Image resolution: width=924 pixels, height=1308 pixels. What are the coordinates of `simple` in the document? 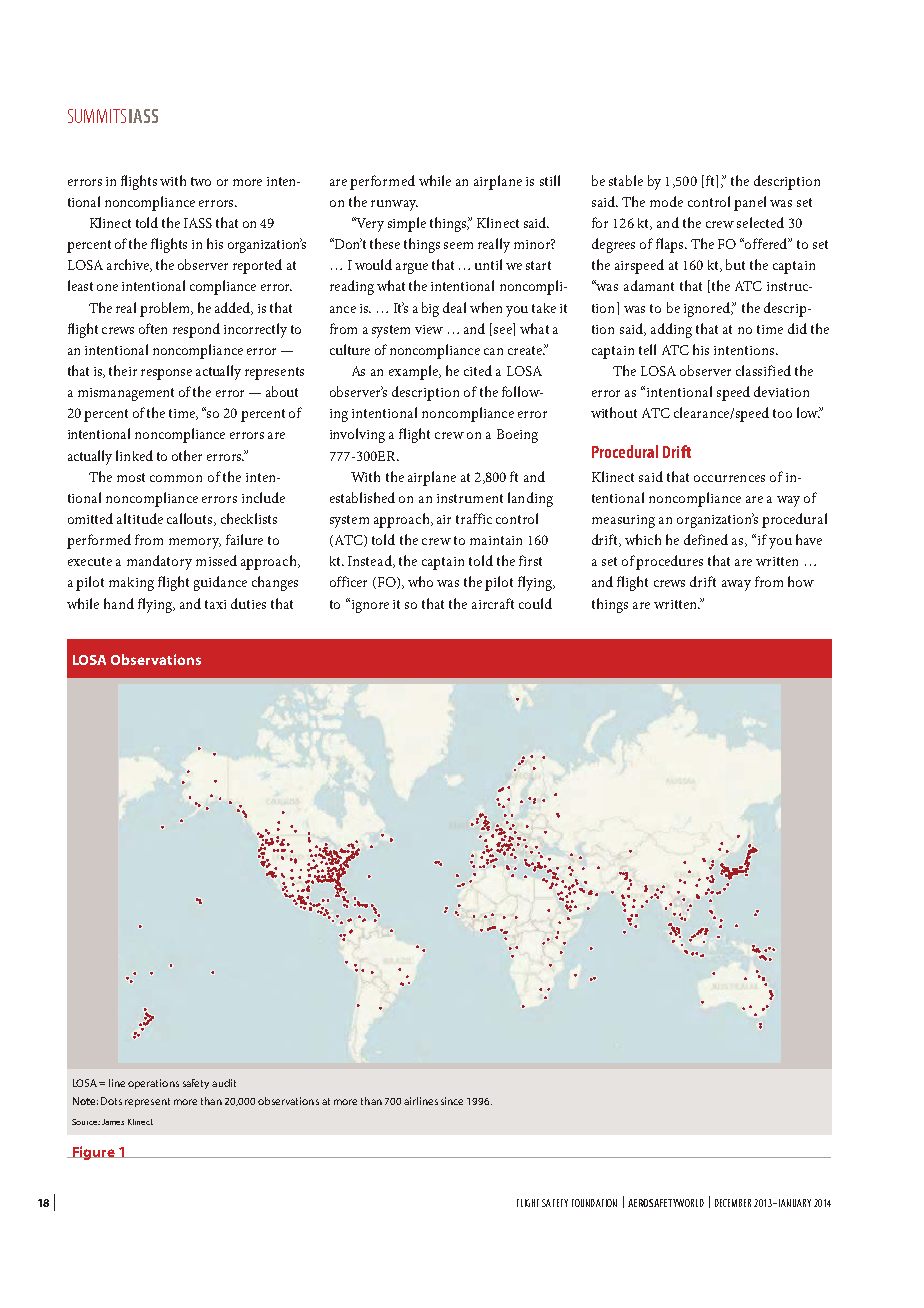 It's located at (407, 224).
